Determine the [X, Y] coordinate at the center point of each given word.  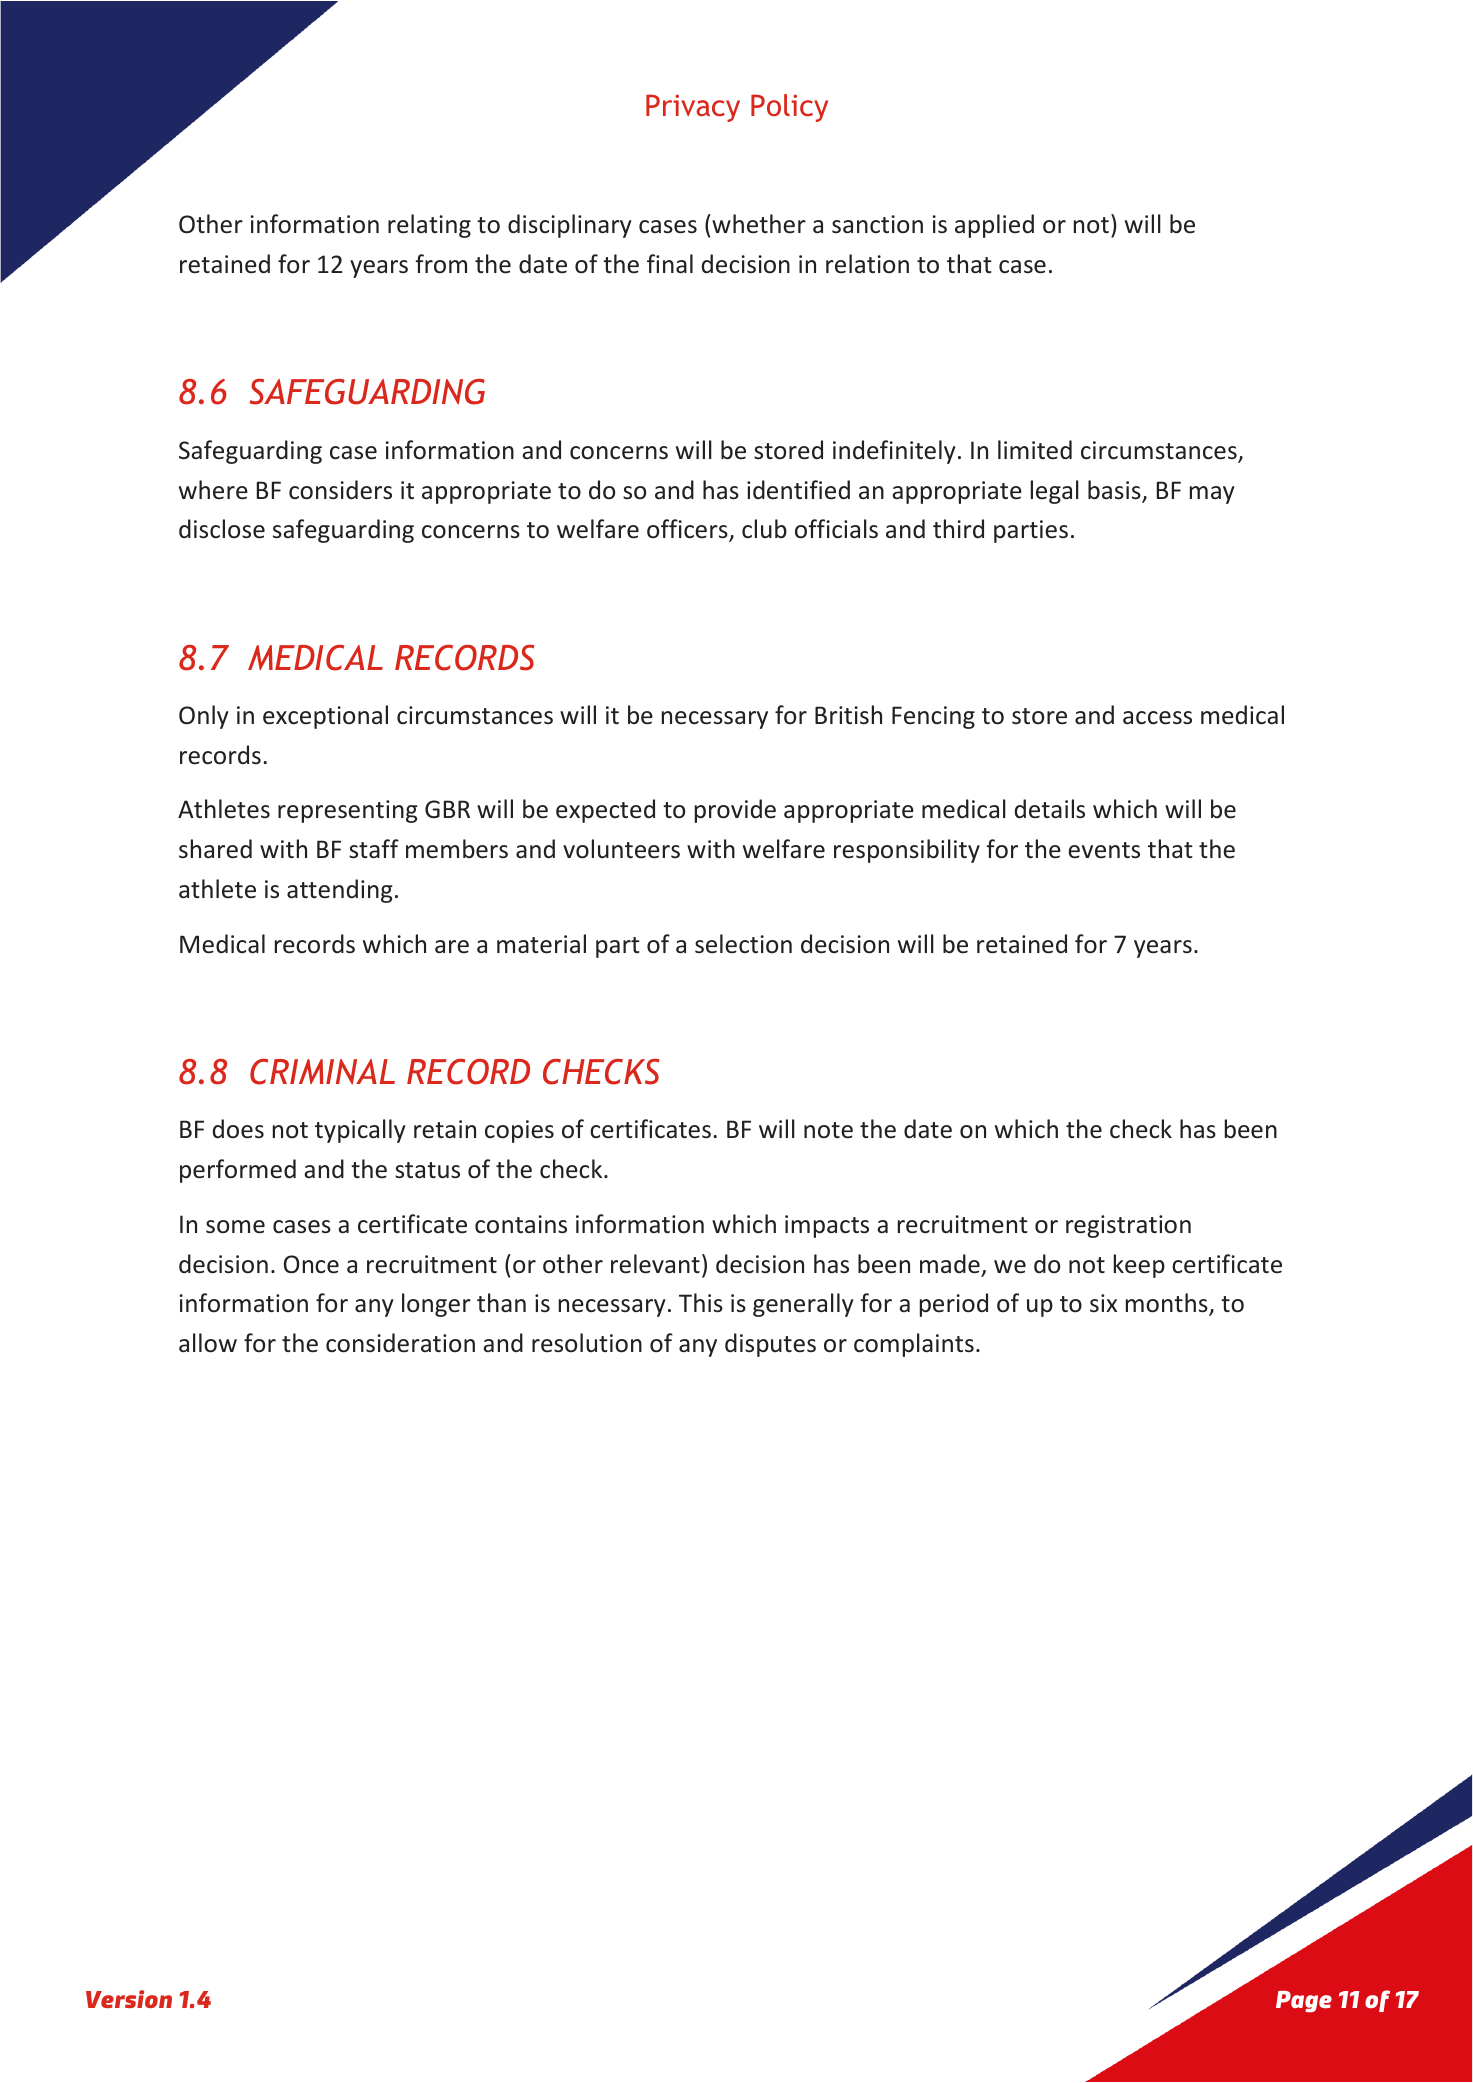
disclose [222, 529]
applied [994, 226]
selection [743, 944]
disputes [770, 1345]
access [1157, 718]
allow [208, 1343]
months [1168, 1304]
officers [688, 530]
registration [1128, 1226]
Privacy [693, 108]
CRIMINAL [322, 1072]
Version [129, 1999]
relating [429, 226]
